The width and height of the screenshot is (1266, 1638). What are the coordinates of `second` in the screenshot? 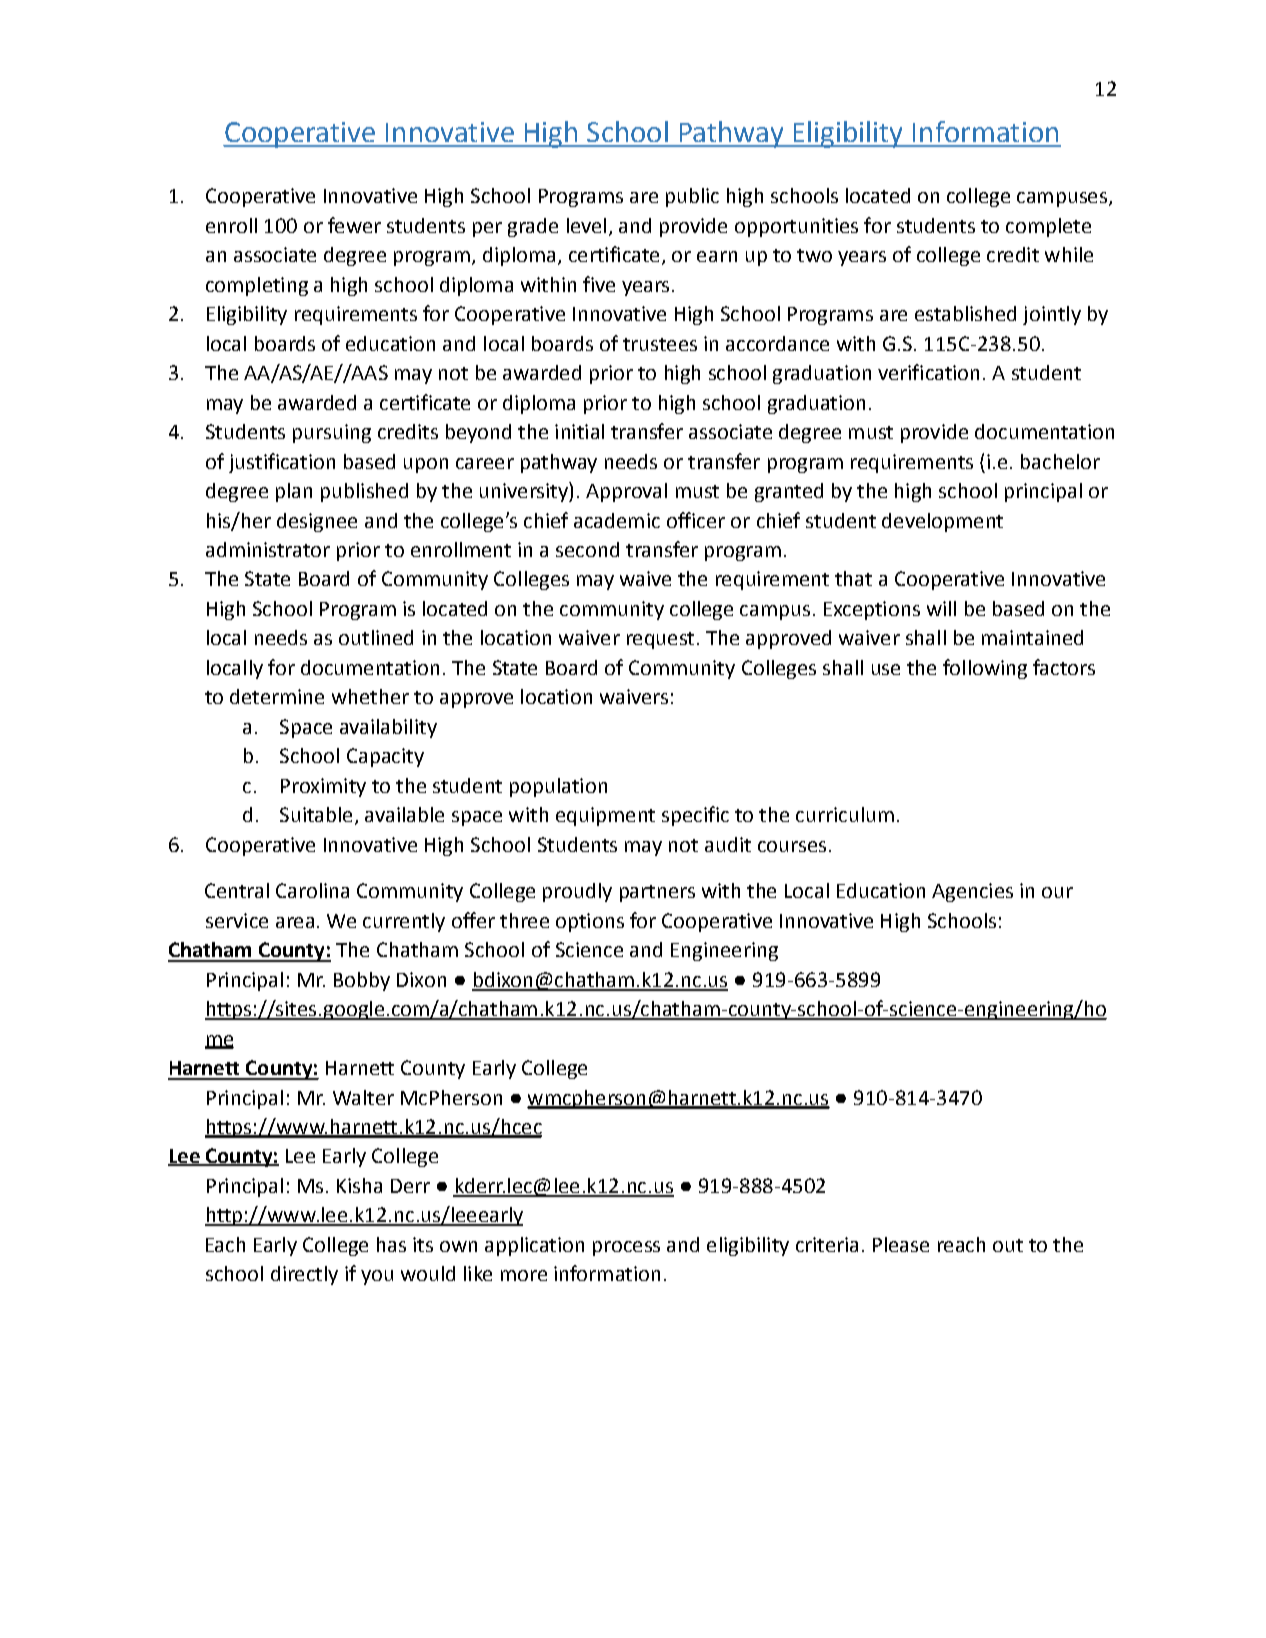 It's located at (587, 549).
